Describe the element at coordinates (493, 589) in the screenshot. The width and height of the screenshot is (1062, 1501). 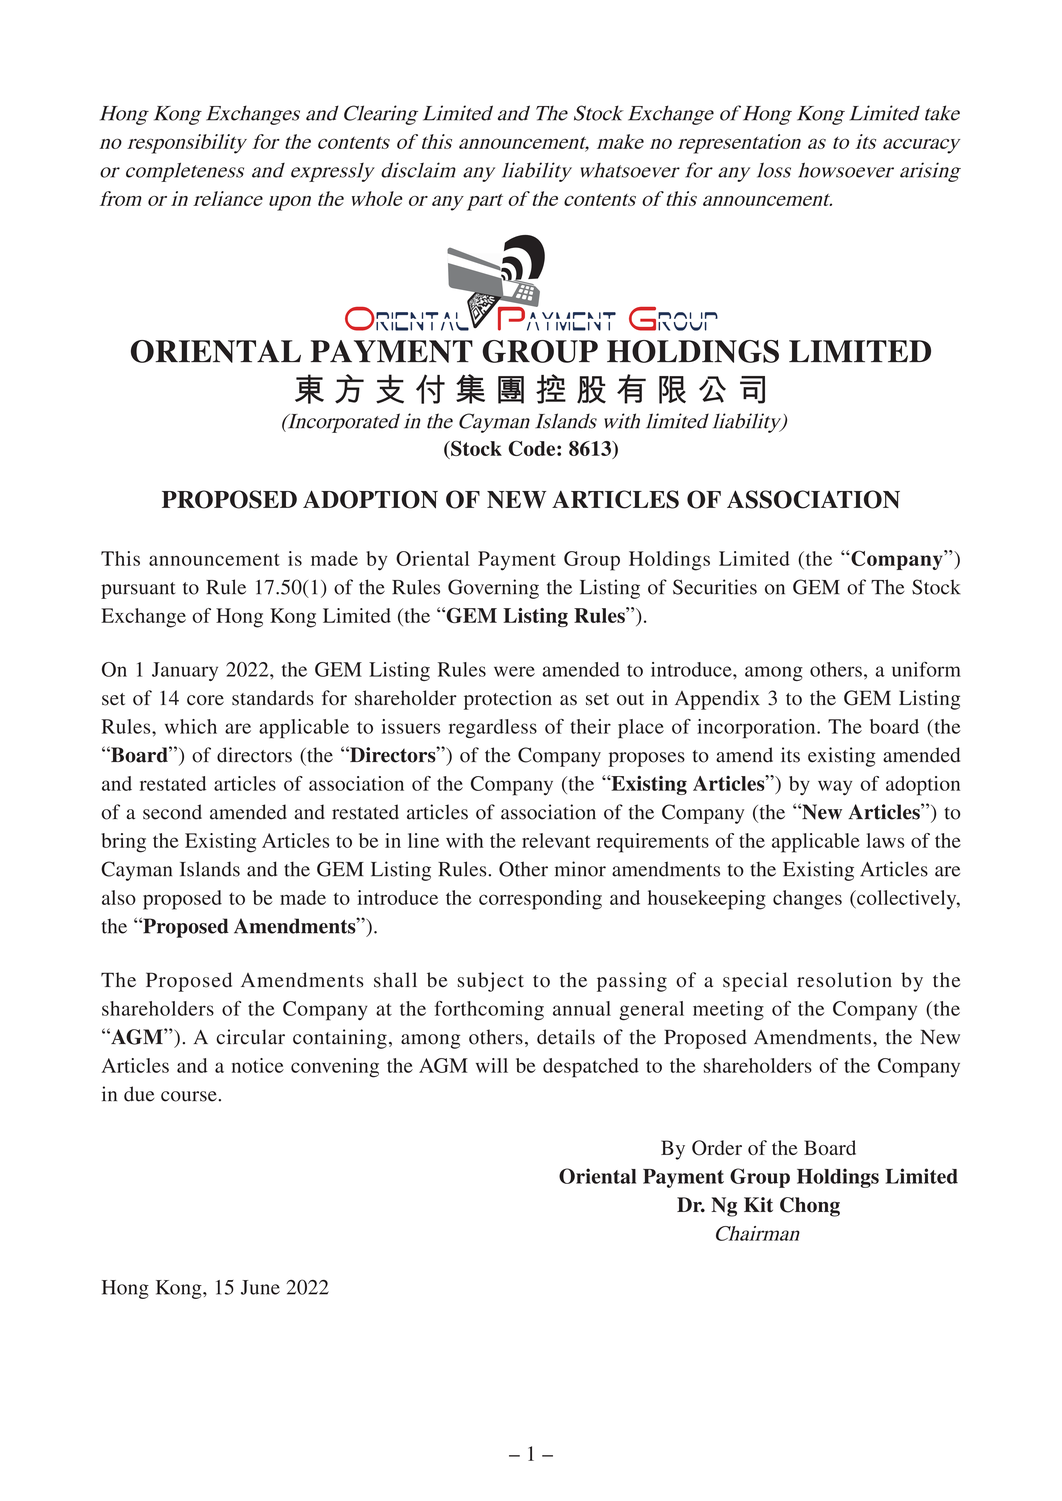
I see `Governing` at that location.
